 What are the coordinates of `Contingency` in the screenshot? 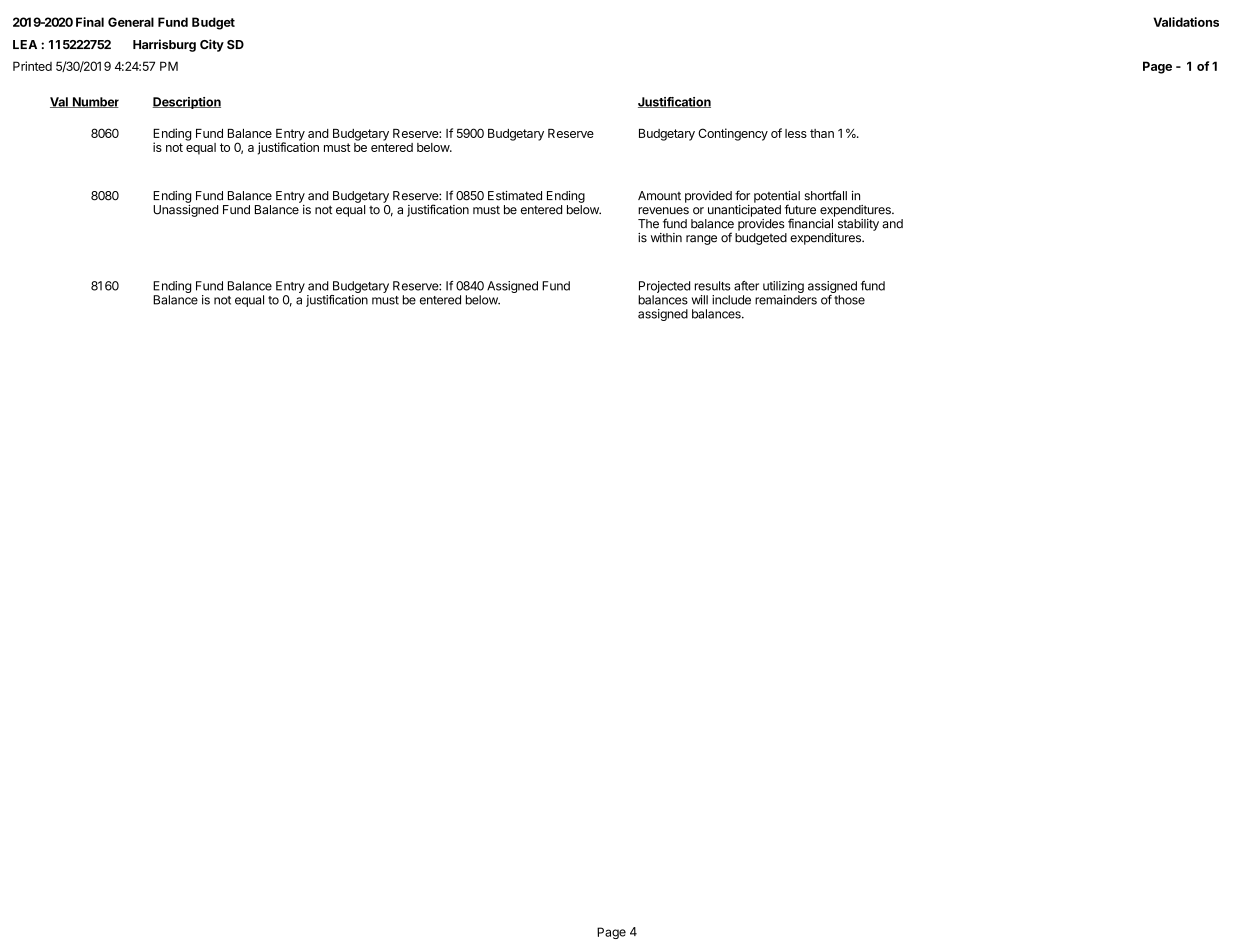 It's located at (733, 134).
